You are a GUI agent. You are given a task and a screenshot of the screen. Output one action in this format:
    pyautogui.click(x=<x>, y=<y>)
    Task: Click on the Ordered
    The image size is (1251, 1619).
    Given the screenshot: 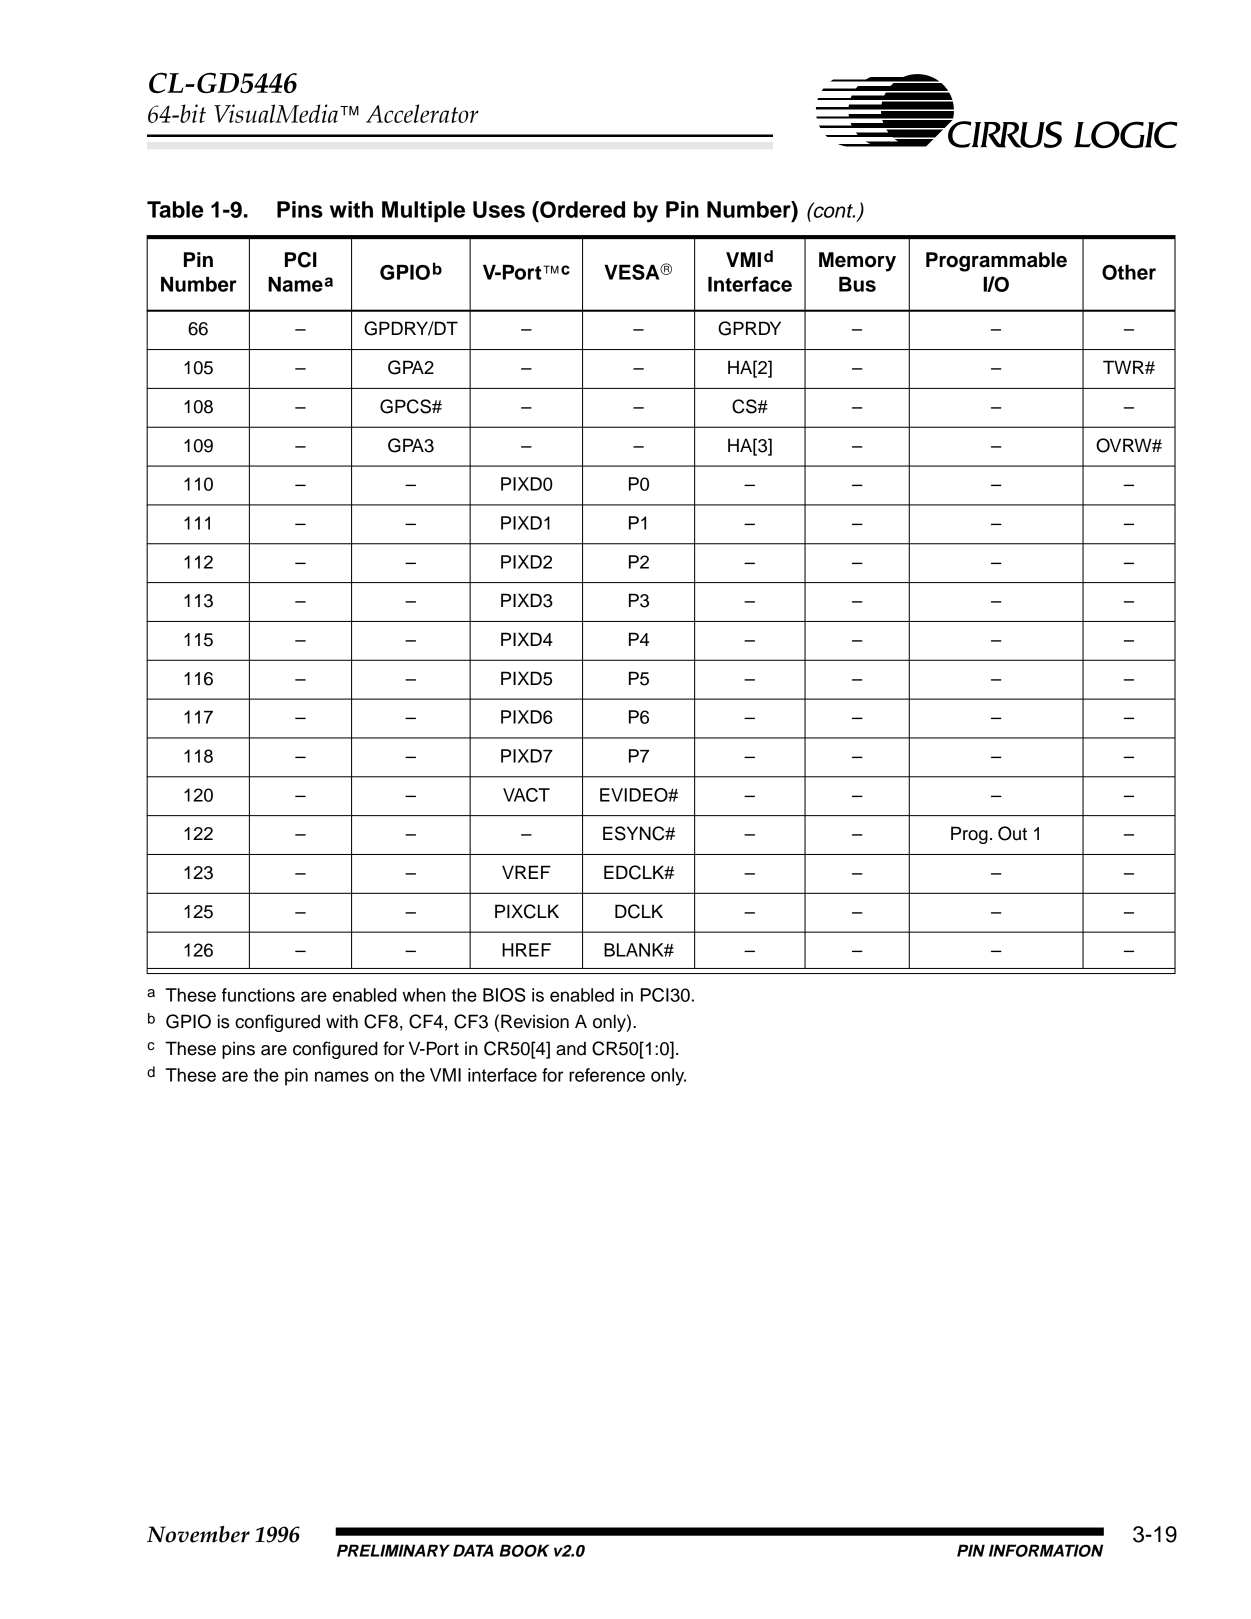 What is the action you would take?
    pyautogui.click(x=581, y=209)
